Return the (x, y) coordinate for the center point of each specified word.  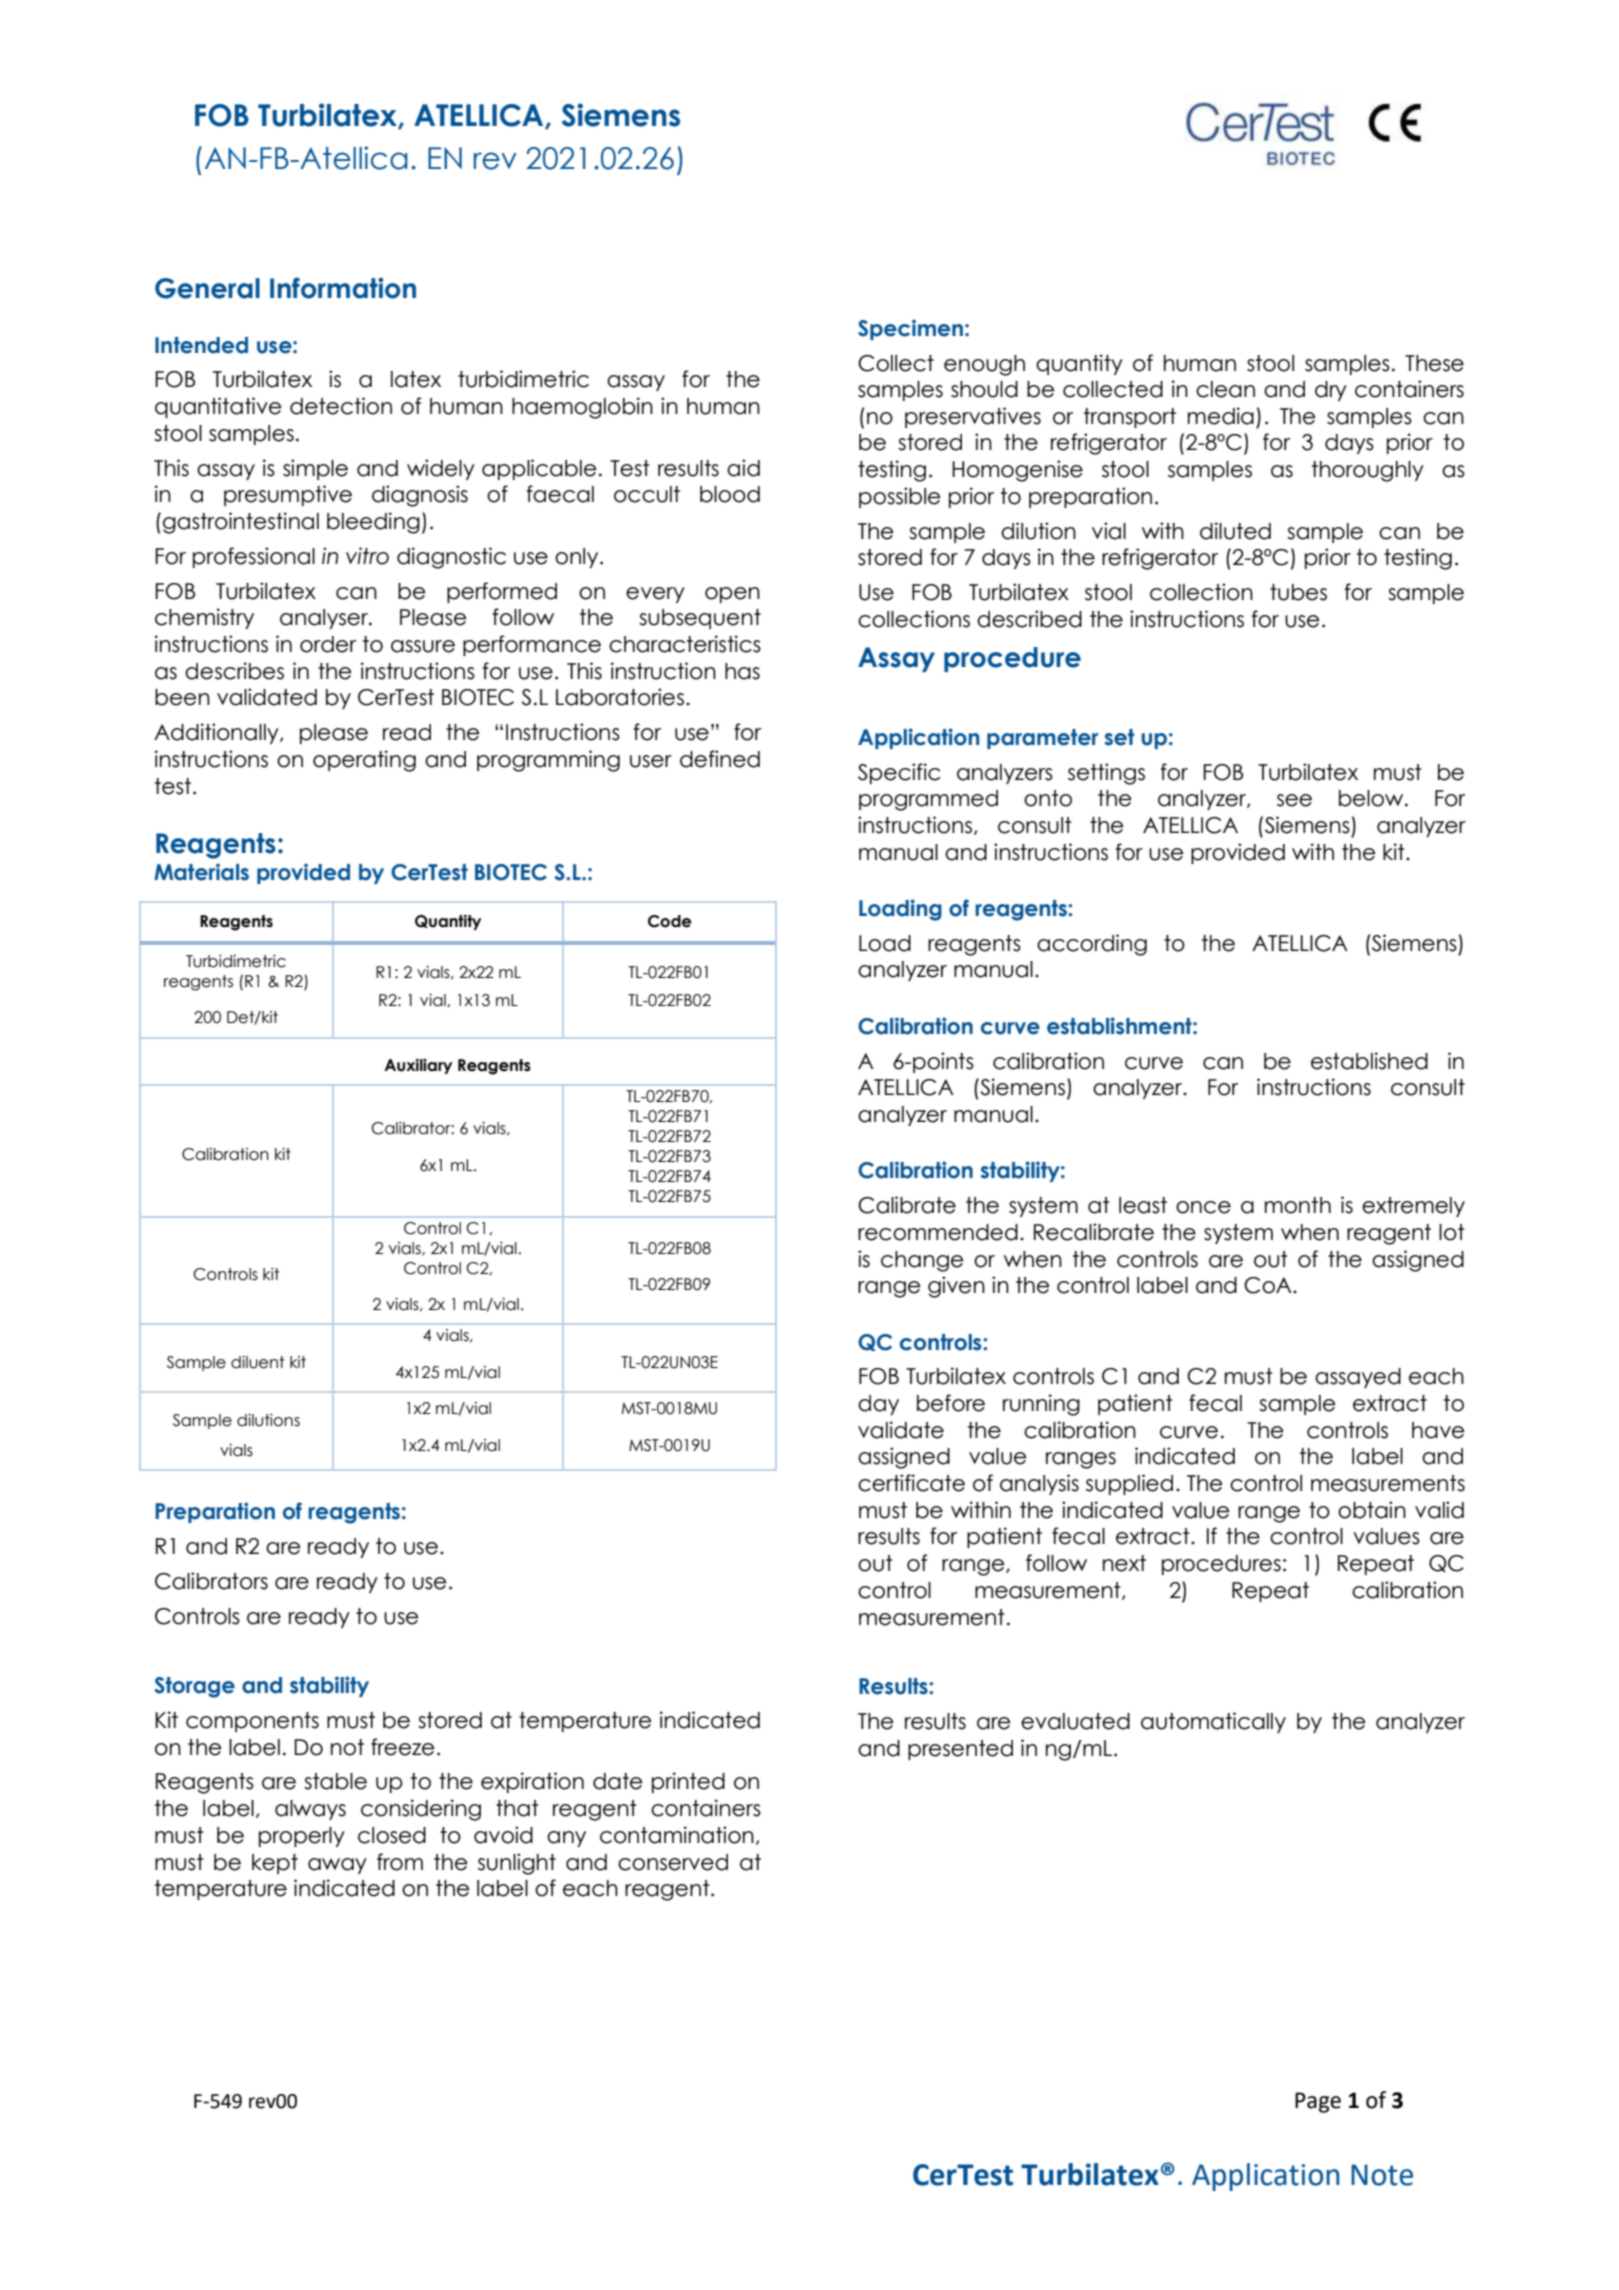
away (337, 1866)
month (1298, 1205)
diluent (257, 1362)
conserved (673, 1862)
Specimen (910, 329)
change (922, 1261)
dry (1331, 391)
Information (343, 288)
